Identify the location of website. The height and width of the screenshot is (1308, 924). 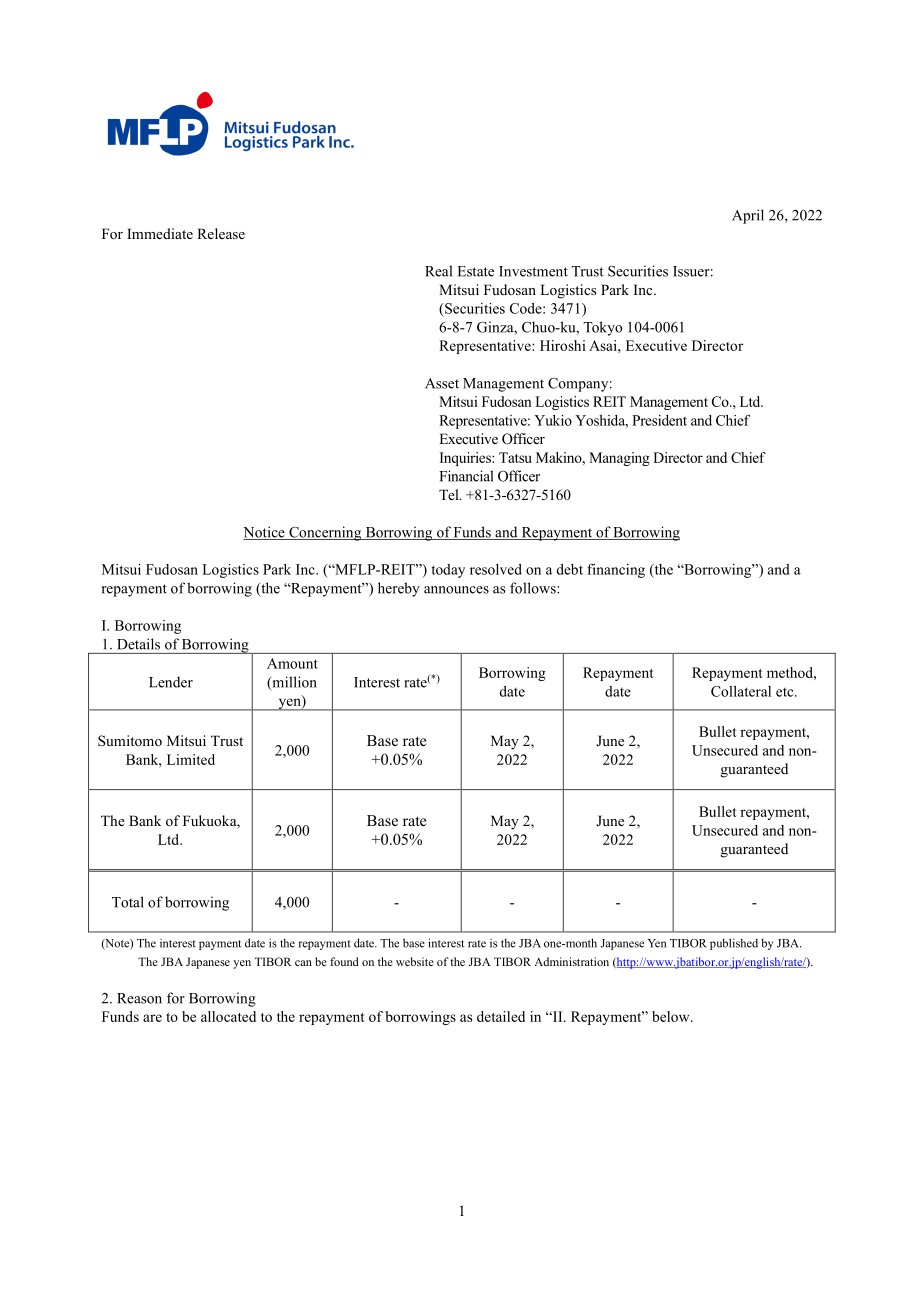
(415, 961).
